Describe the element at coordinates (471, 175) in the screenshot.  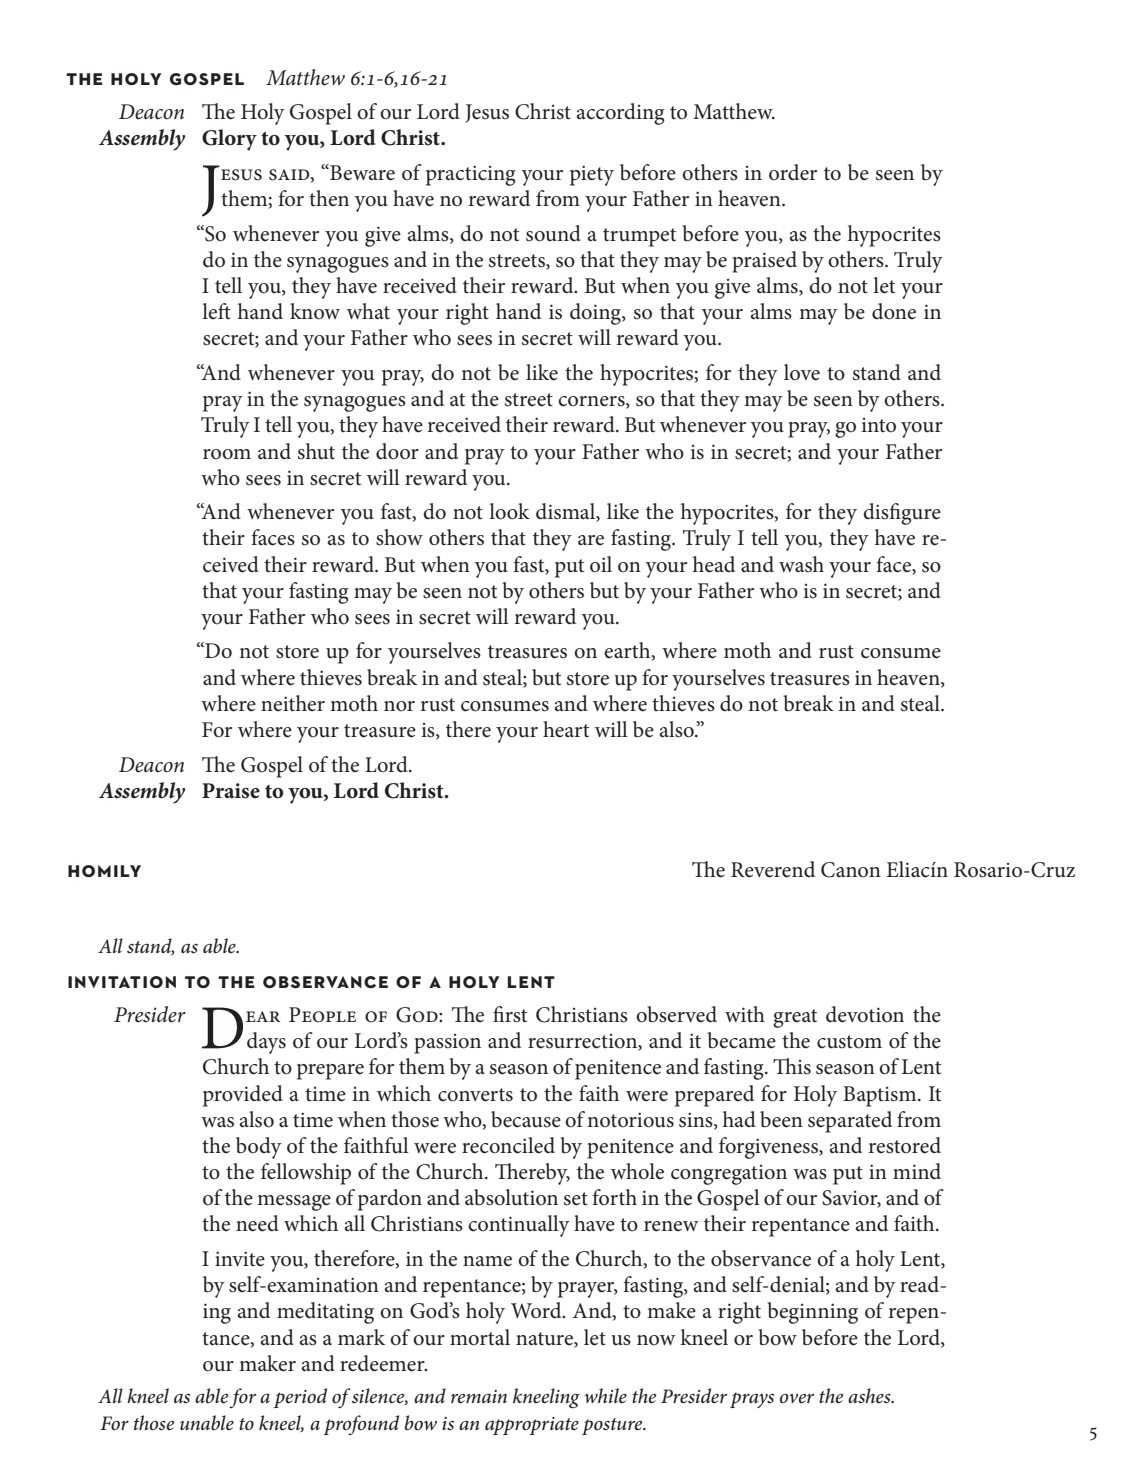
I see `practicing` at that location.
